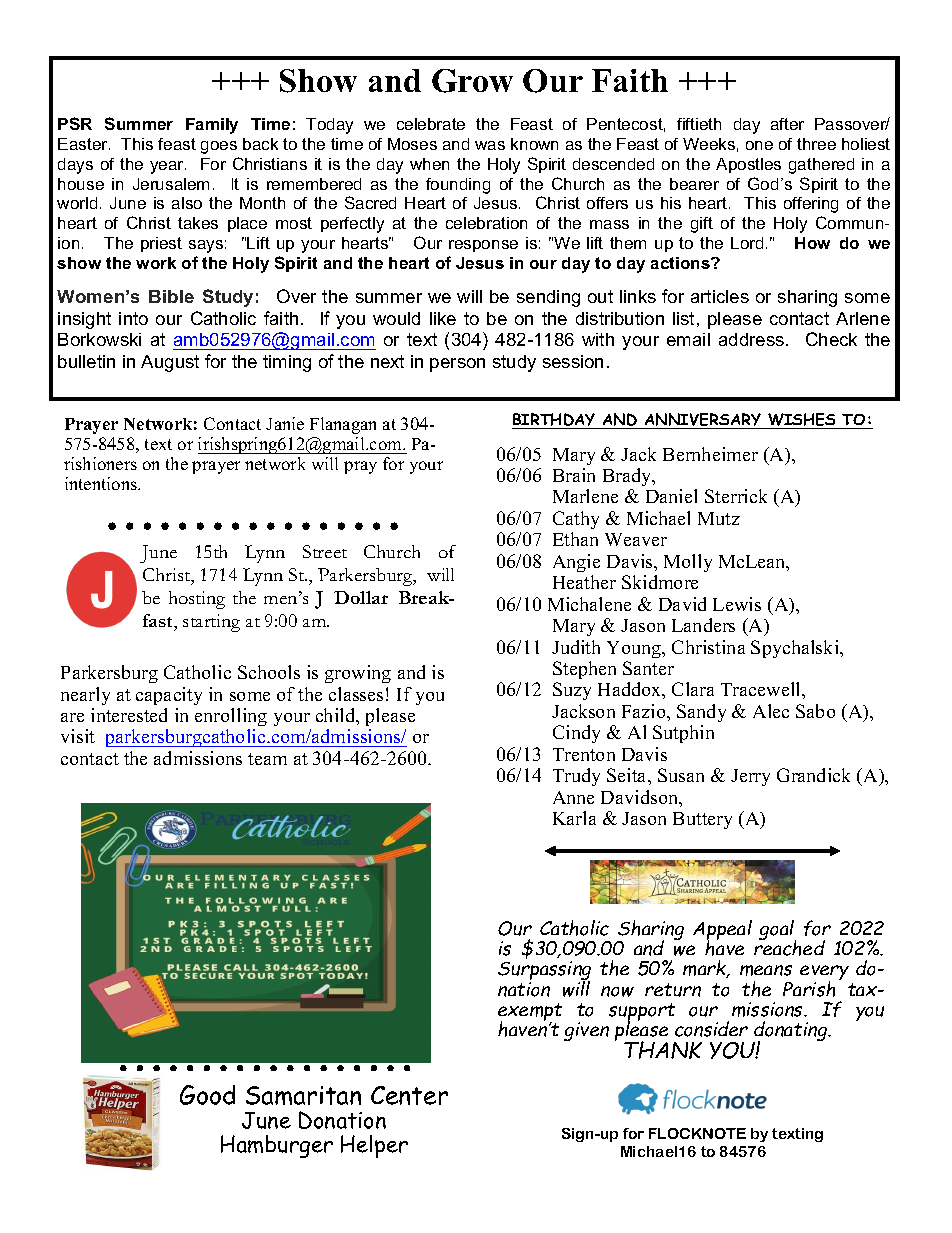 The height and width of the document is (1233, 952). Describe the element at coordinates (170, 363) in the document. I see `August` at that location.
